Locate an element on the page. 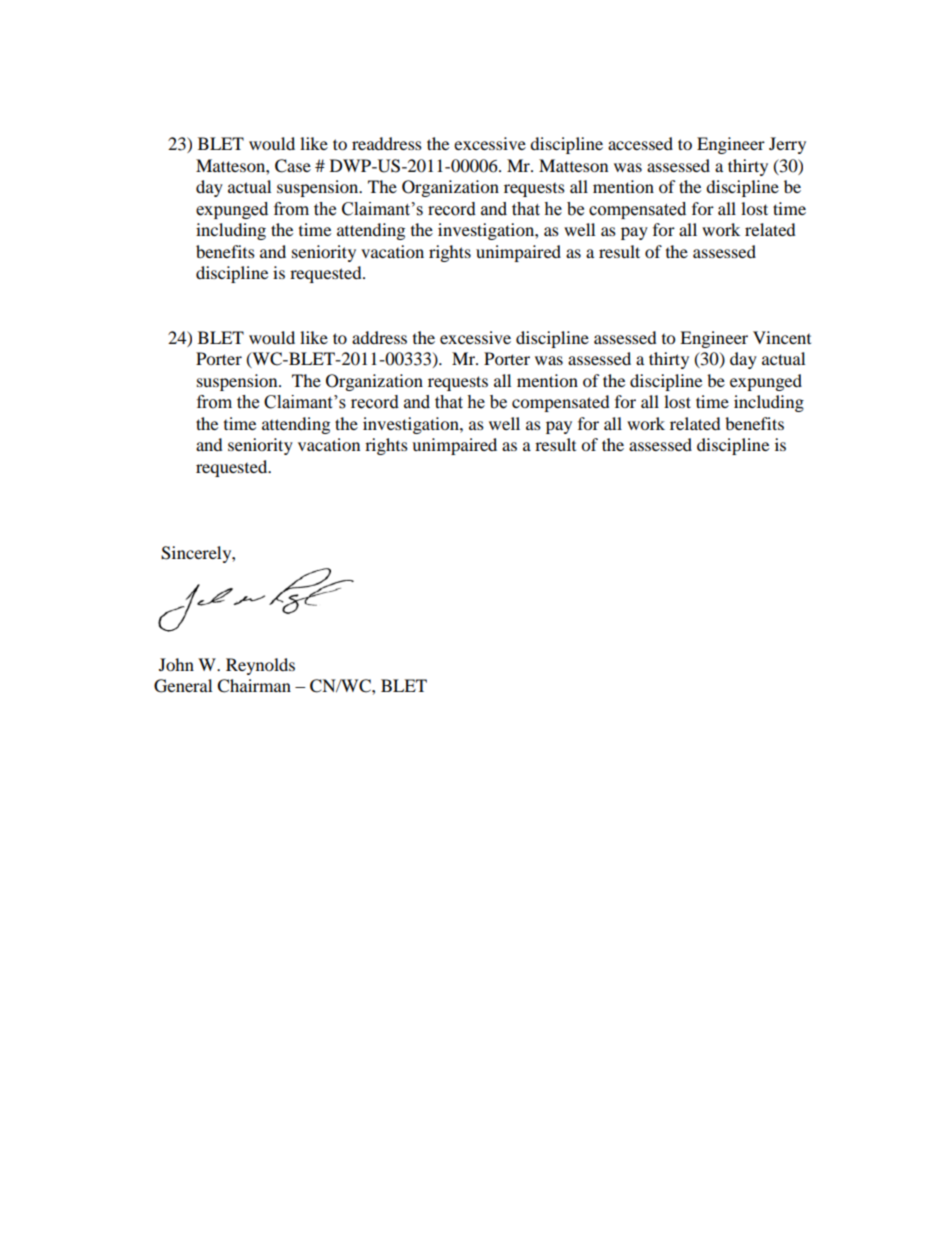  accessed is located at coordinates (640, 143).
